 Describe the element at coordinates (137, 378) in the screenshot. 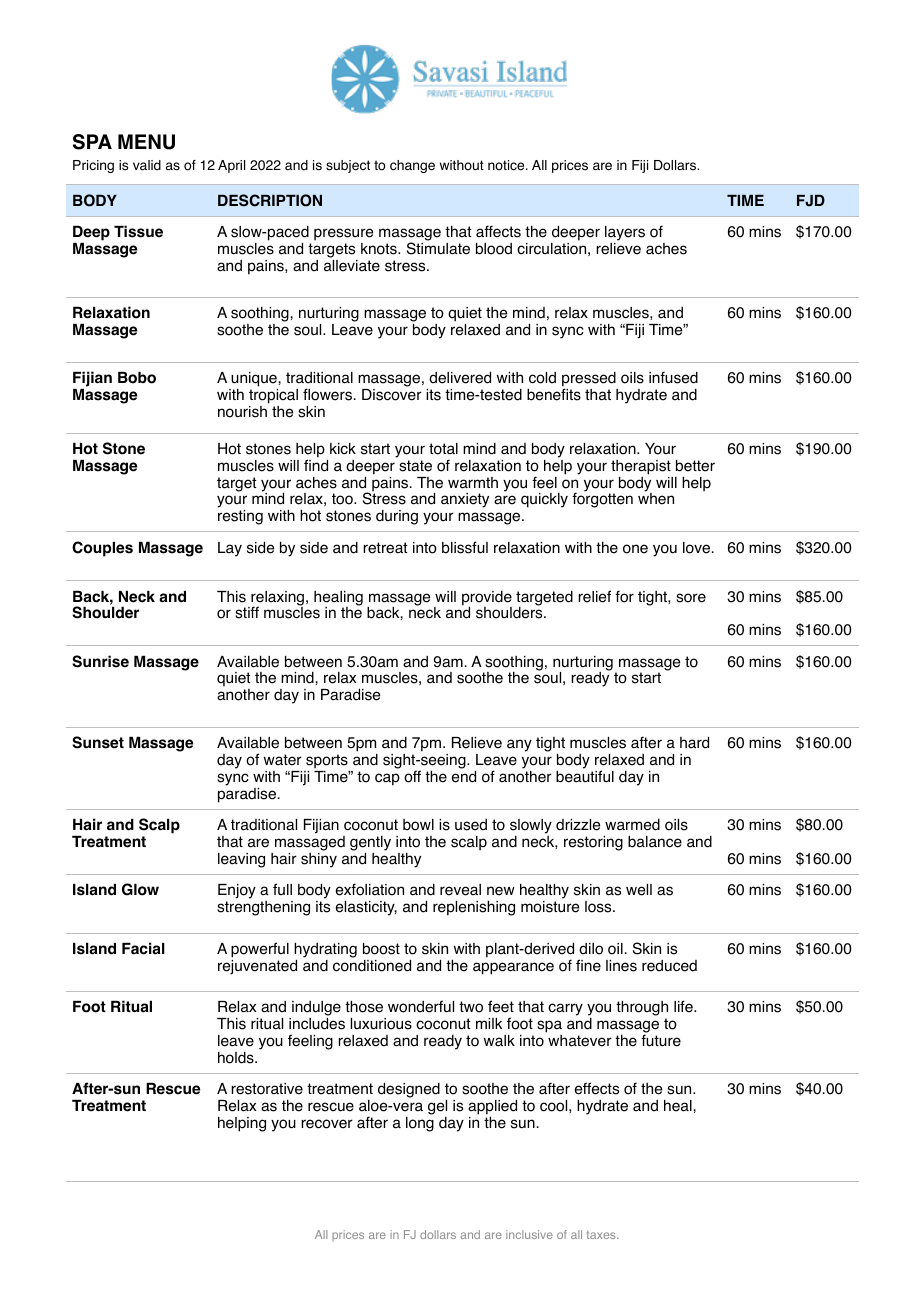

I see `Bobo` at that location.
